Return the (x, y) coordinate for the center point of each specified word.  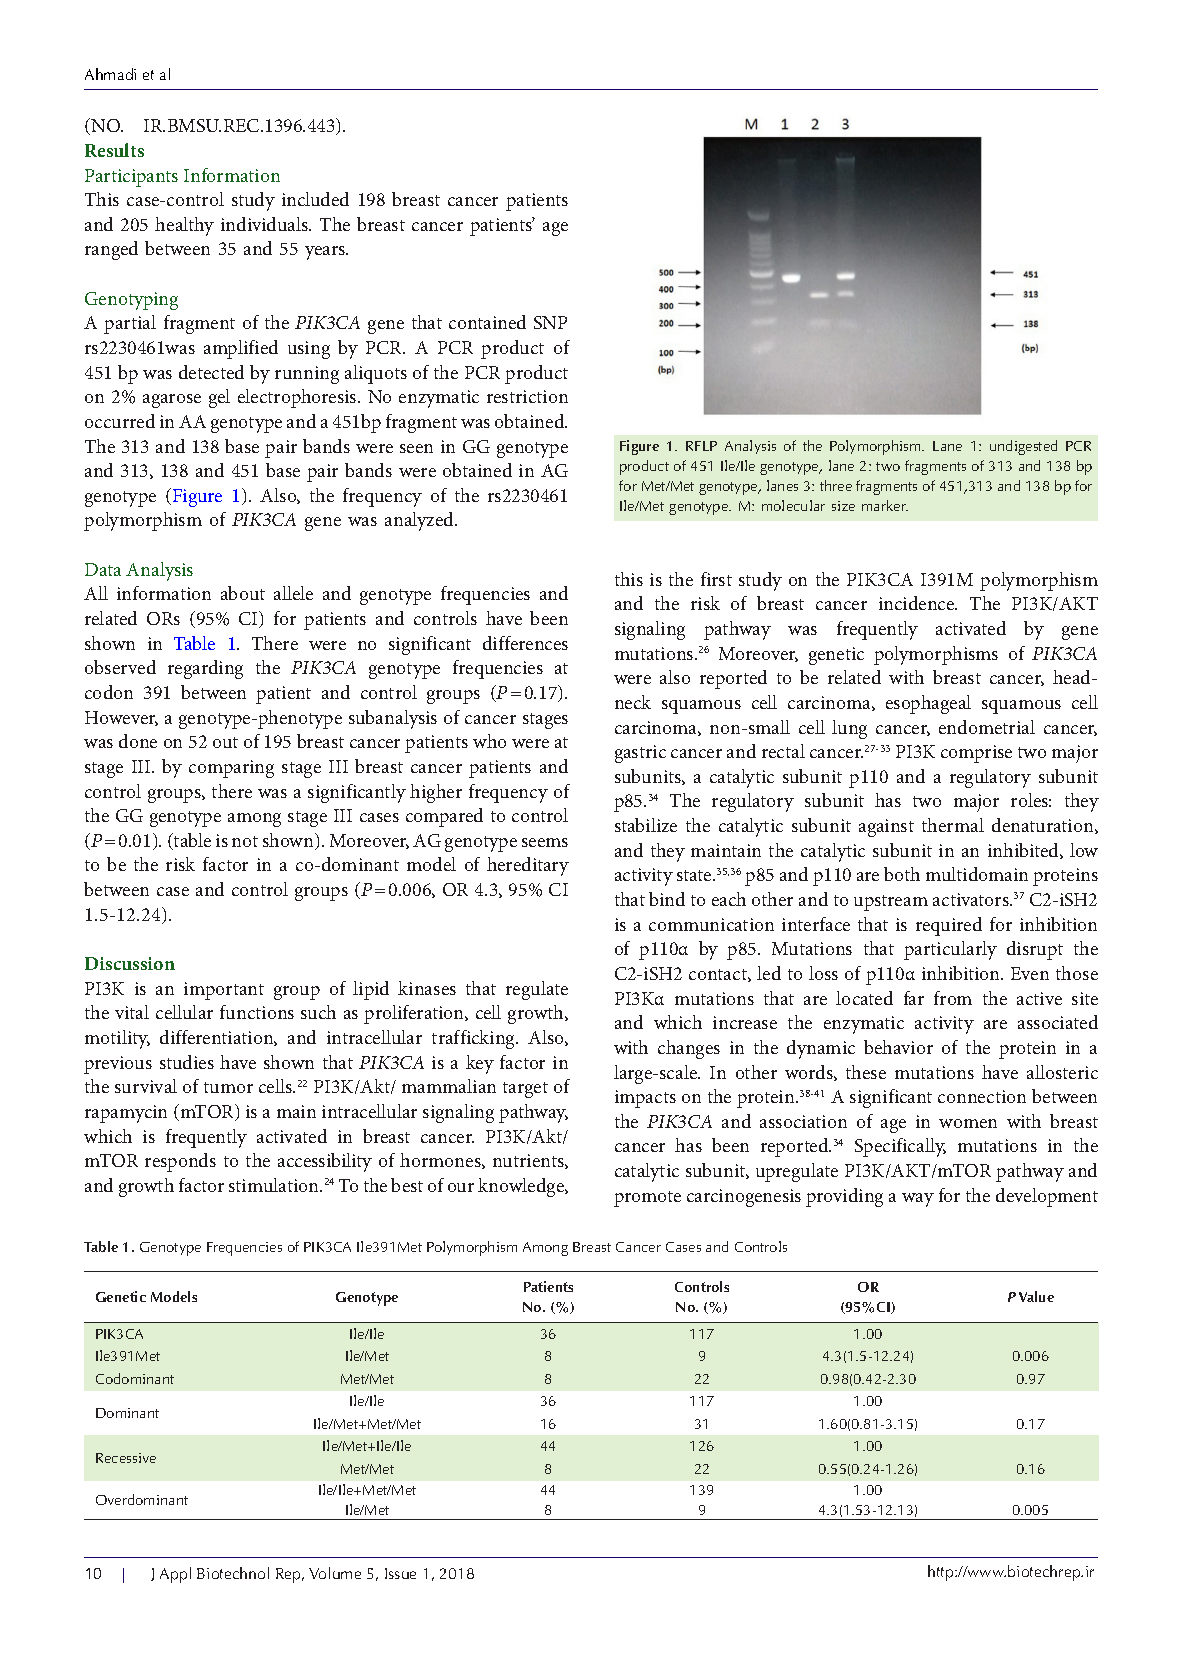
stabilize (646, 825)
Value (1036, 1296)
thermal (953, 825)
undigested (1023, 447)
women (968, 1123)
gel (219, 398)
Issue (400, 1573)
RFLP (701, 446)
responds (180, 1162)
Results (114, 150)
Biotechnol (233, 1573)
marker (885, 505)
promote (647, 1199)
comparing (231, 769)
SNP (550, 322)
